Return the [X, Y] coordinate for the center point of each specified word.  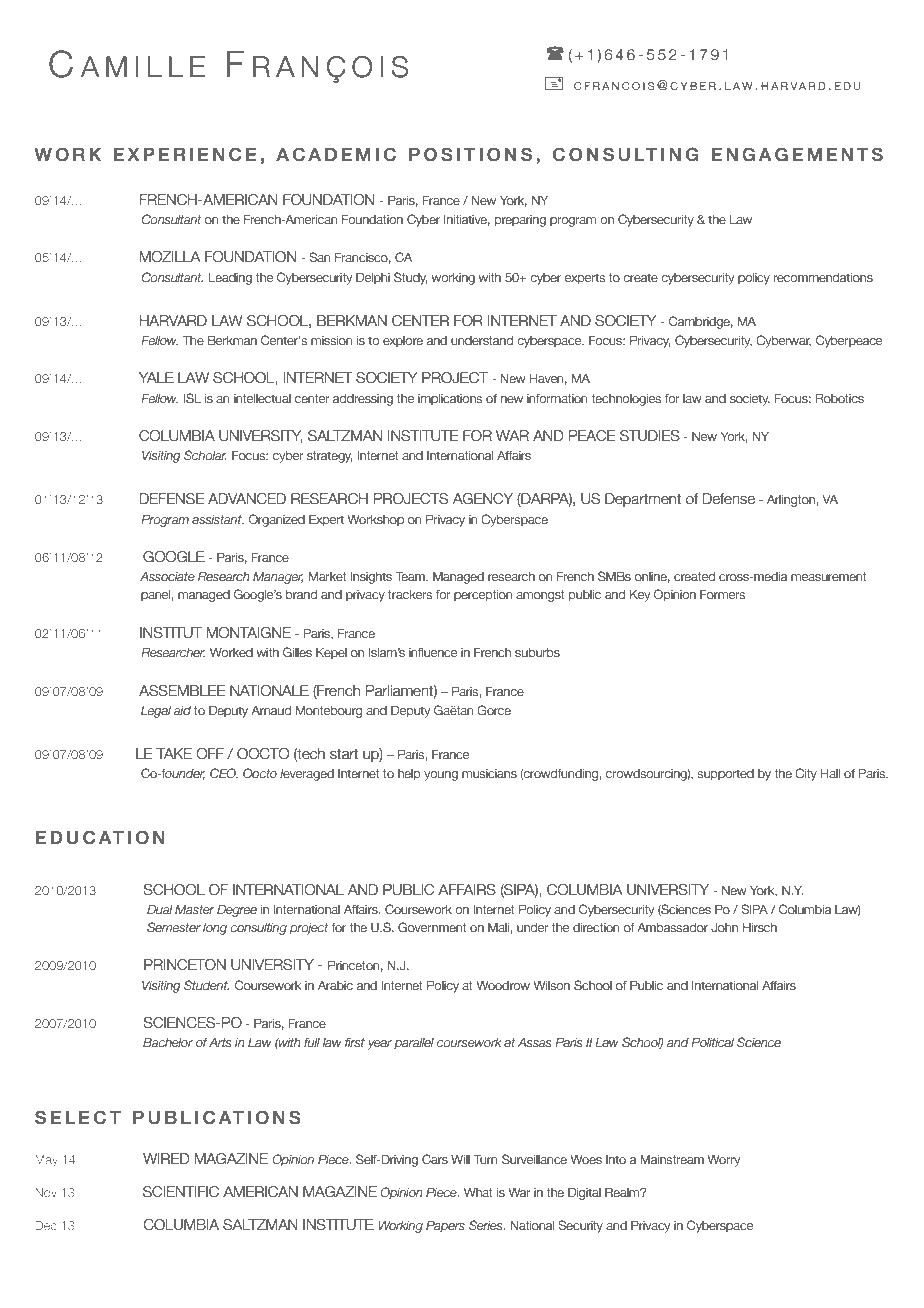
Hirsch [760, 927]
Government [432, 927]
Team [411, 576]
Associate [167, 576]
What [478, 1192]
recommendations [823, 278]
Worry [723, 1160]
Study [410, 278]
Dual [160, 909]
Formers [722, 594]
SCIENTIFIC [181, 1192]
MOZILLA [170, 257]
